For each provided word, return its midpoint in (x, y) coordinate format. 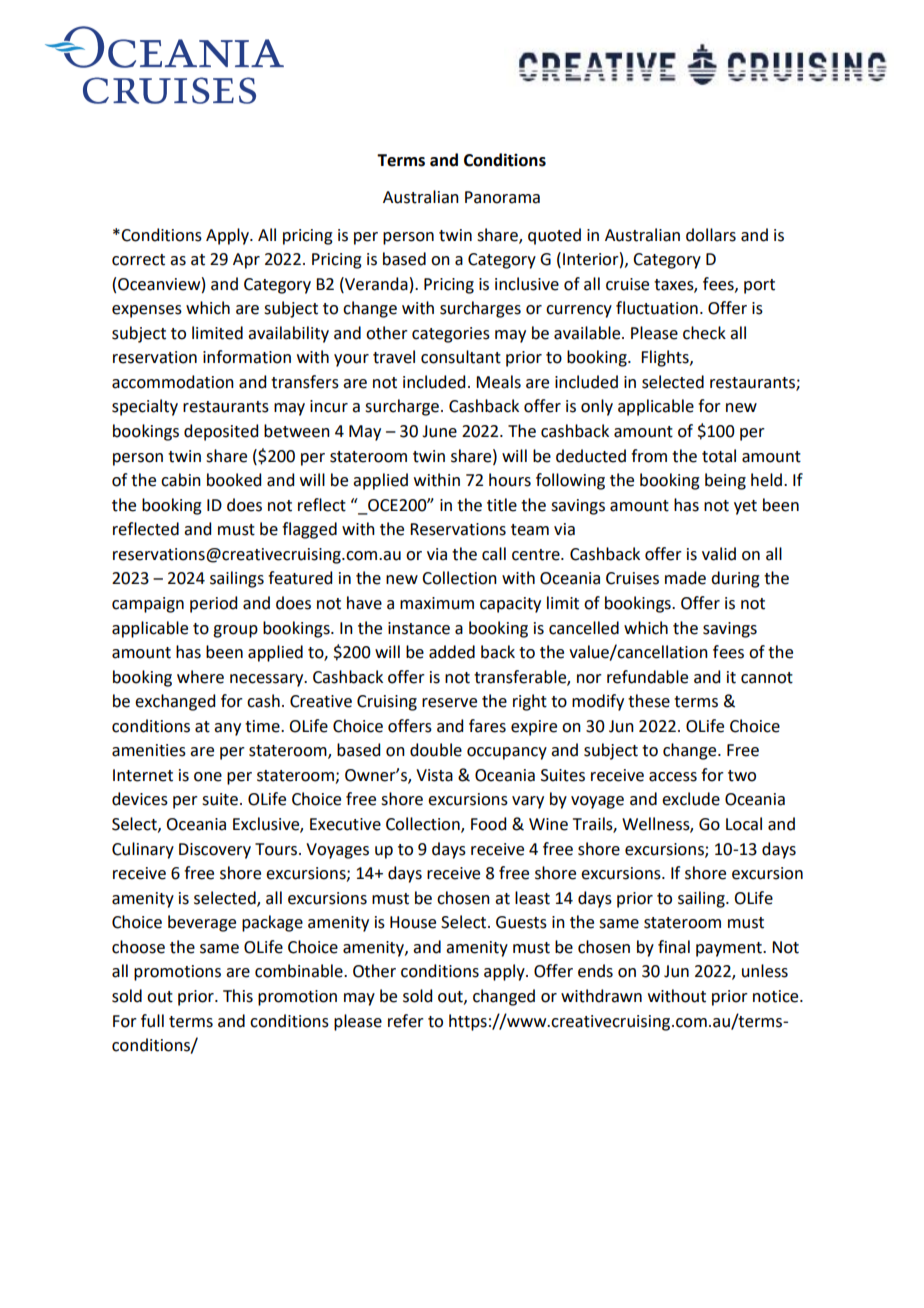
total (719, 456)
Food (488, 824)
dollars (711, 235)
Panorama (502, 197)
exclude (691, 799)
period (213, 604)
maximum (437, 603)
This (238, 996)
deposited (221, 432)
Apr (246, 261)
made (685, 578)
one (208, 777)
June (439, 431)
